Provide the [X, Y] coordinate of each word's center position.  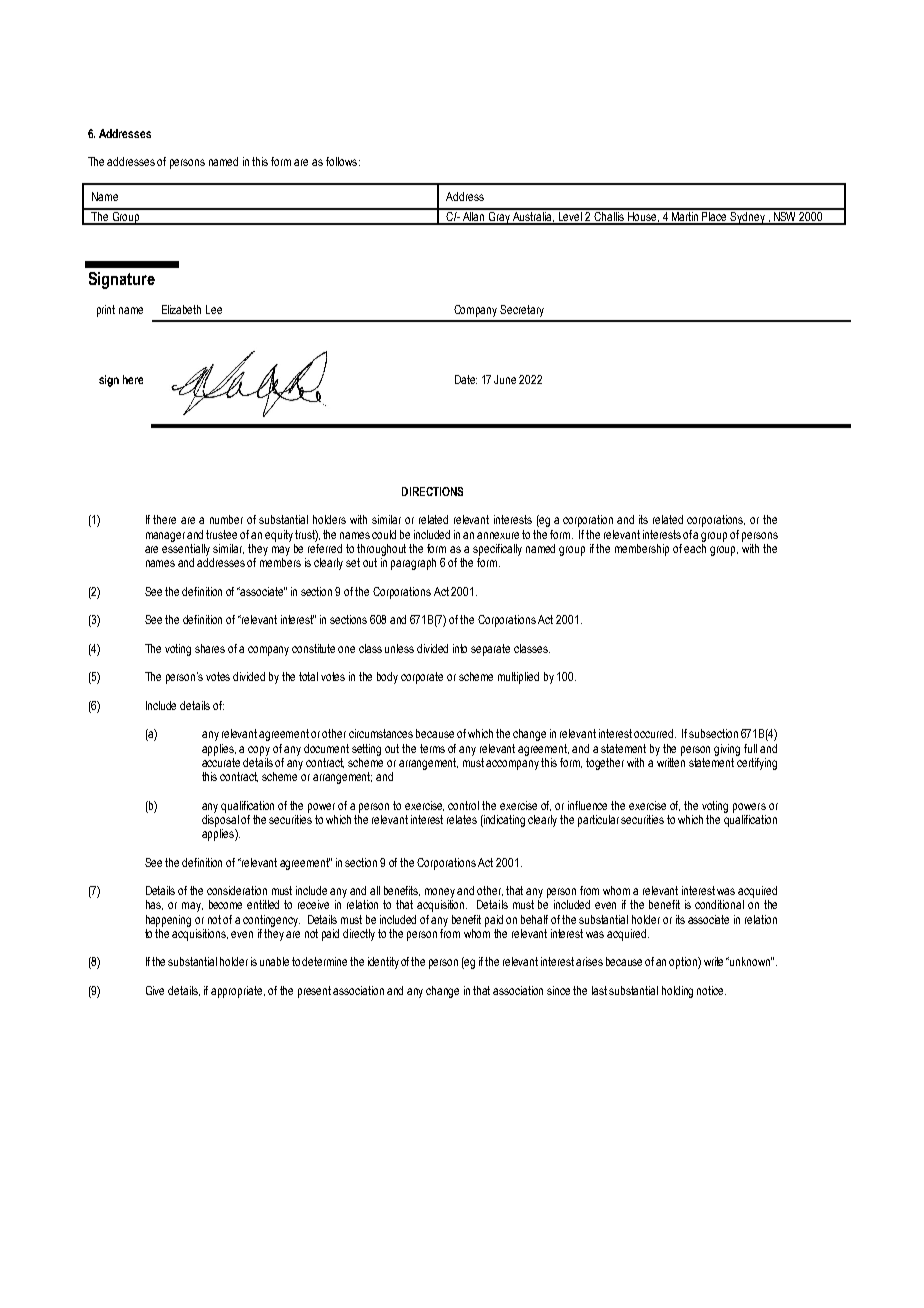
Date [466, 379]
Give [155, 990]
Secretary [522, 311]
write [715, 961]
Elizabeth [181, 309]
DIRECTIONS [432, 491]
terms [432, 748]
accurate [221, 761]
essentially [186, 550]
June [505, 379]
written [670, 761]
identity [383, 963]
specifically [497, 550]
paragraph [413, 564]
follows [343, 161]
